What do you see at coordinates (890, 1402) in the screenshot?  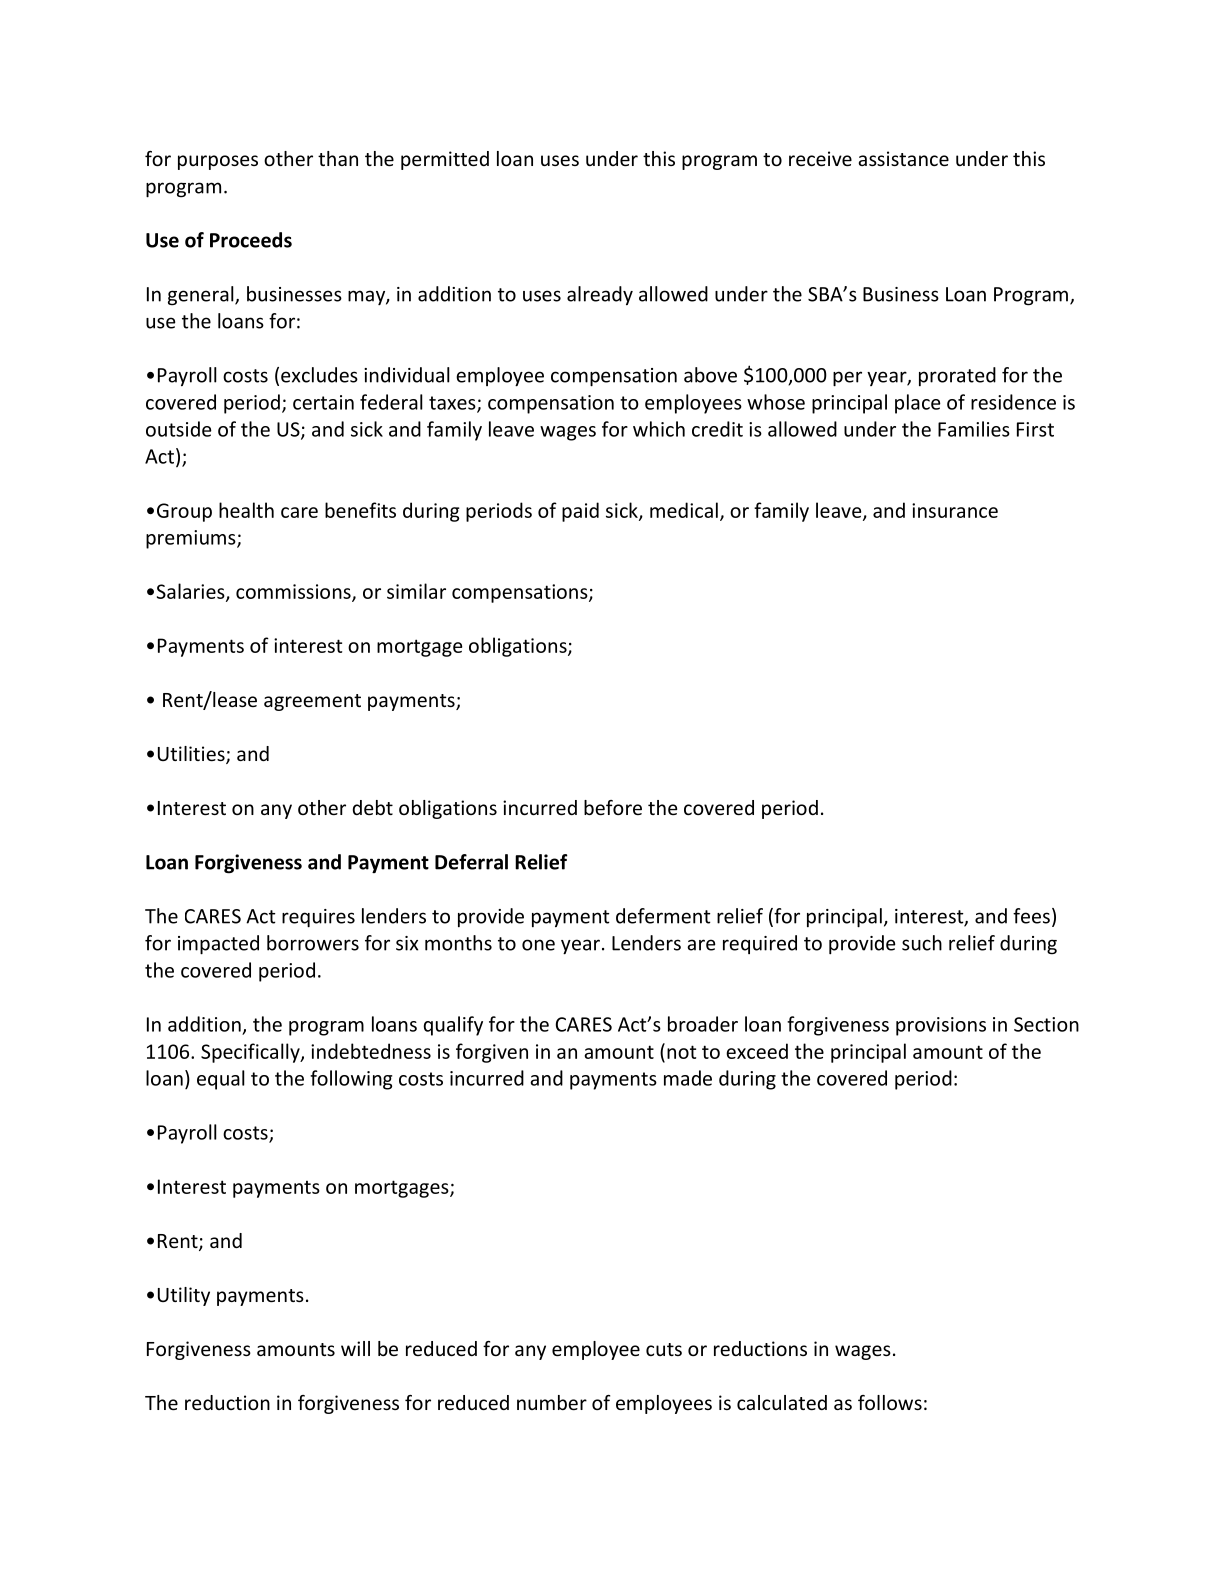 I see `follows` at bounding box center [890, 1402].
